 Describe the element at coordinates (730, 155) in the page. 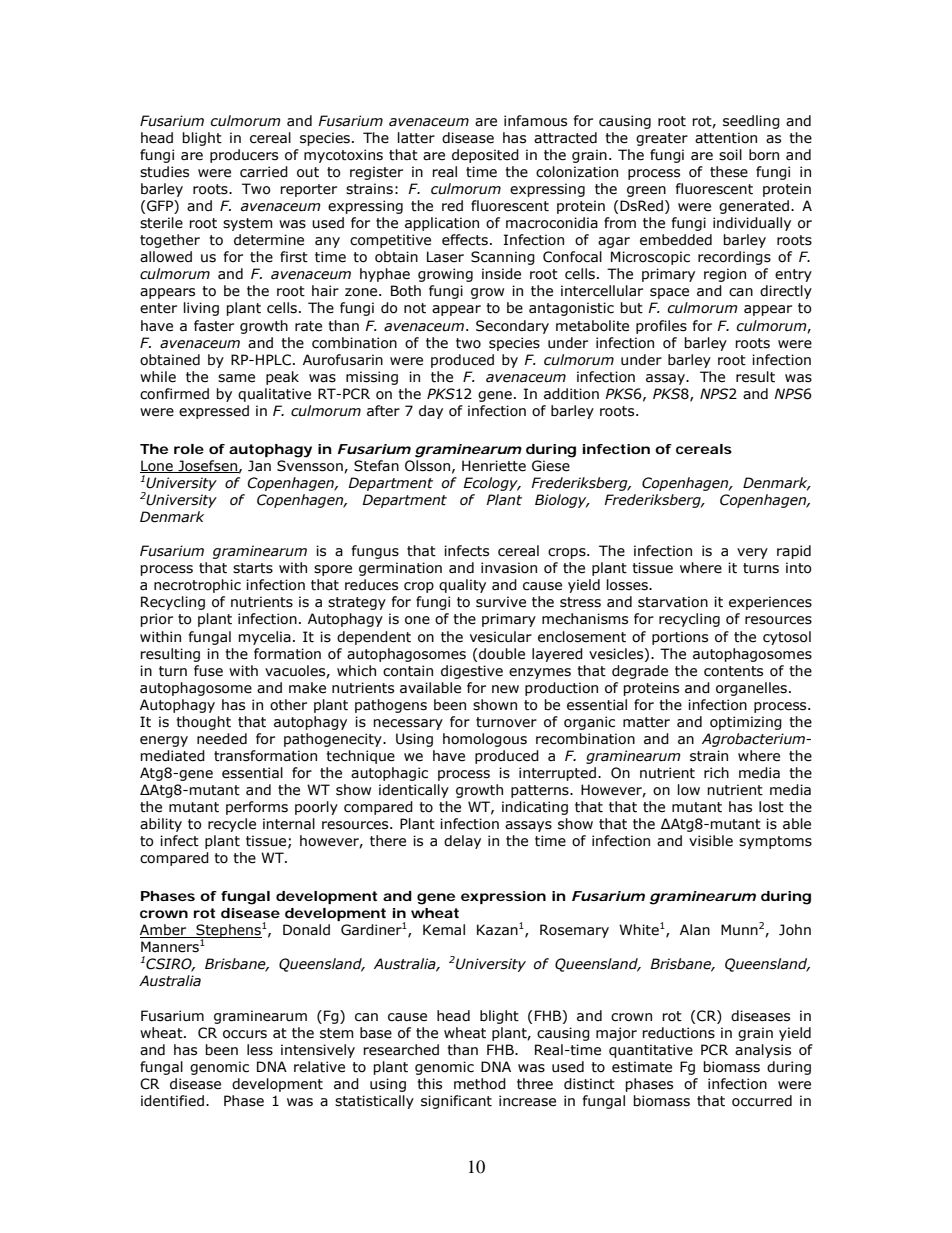

I see `soil` at that location.
